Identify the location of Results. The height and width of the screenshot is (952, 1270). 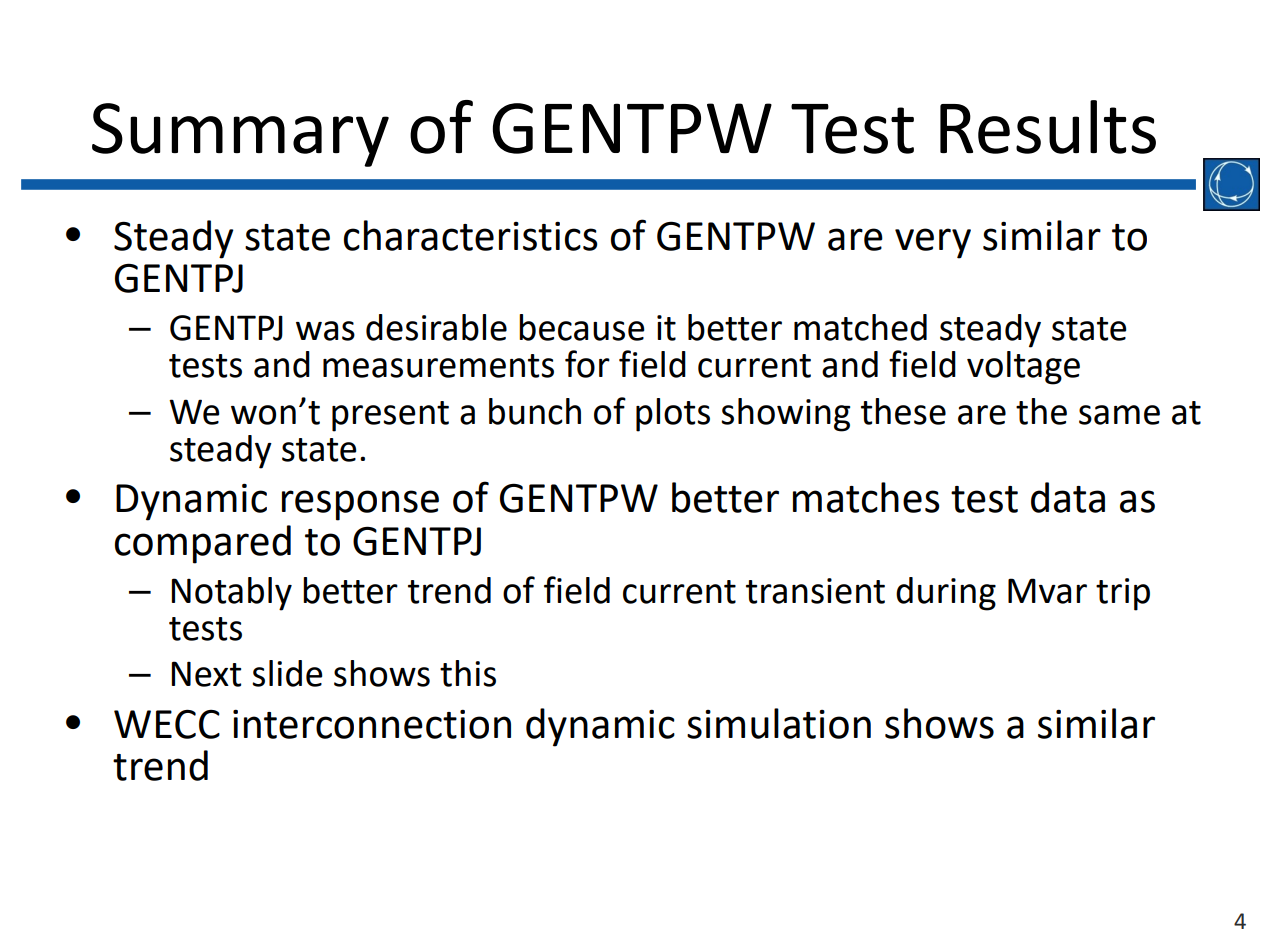
(1048, 127).
